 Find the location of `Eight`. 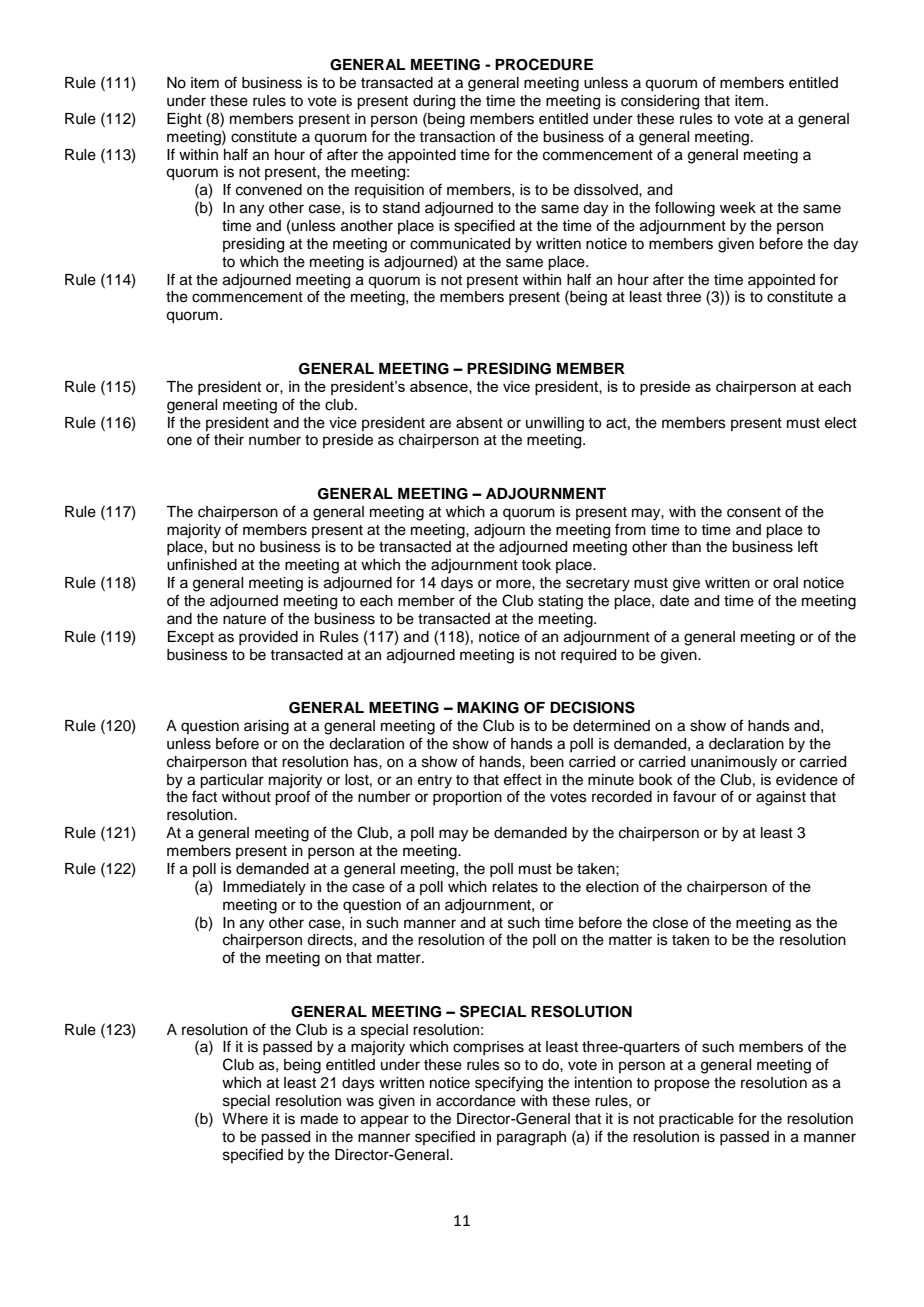

Eight is located at coordinates (184, 120).
